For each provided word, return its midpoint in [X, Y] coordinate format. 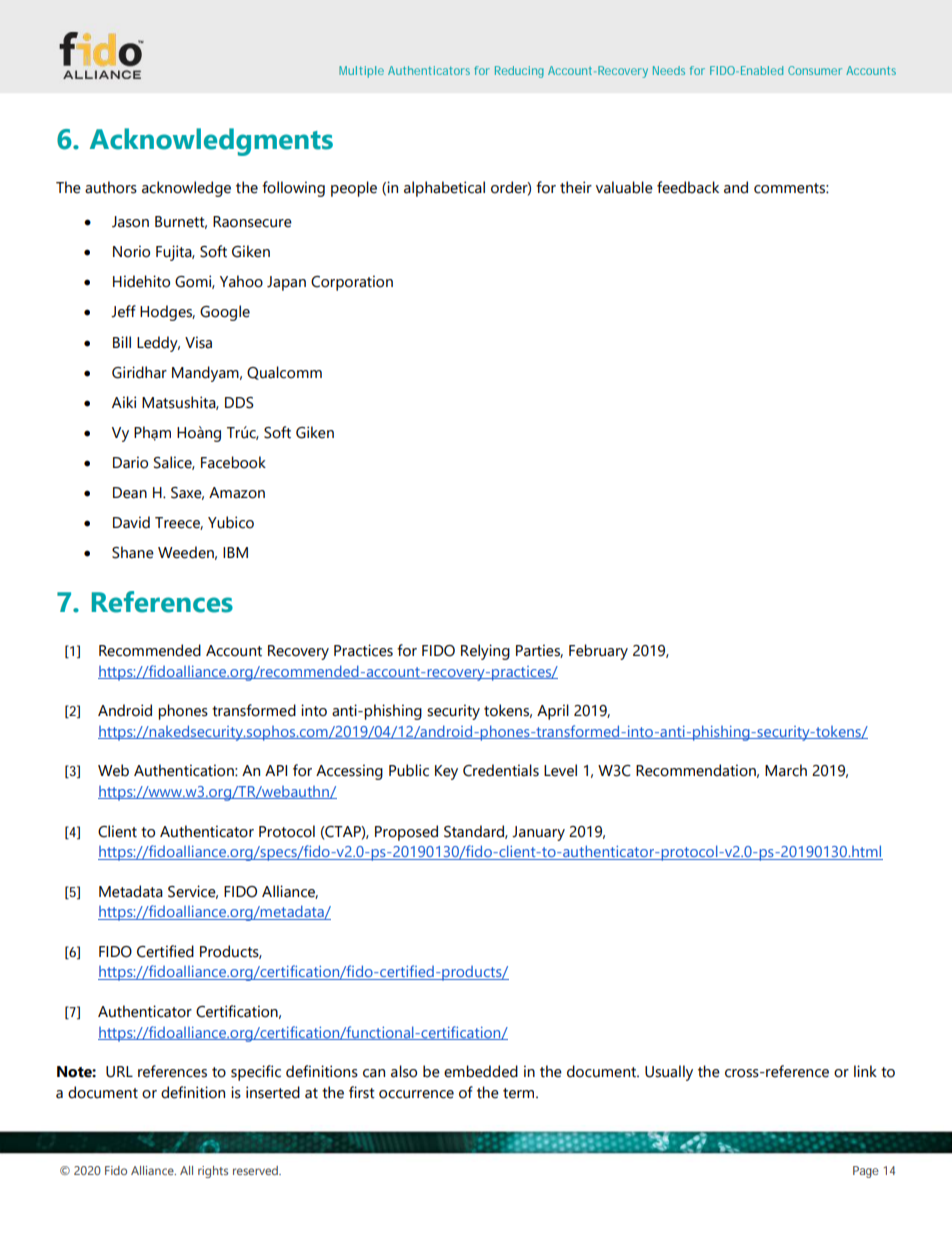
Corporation [352, 283]
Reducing [519, 72]
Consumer [815, 70]
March [786, 770]
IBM [235, 552]
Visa [198, 342]
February [598, 652]
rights [213, 1172]
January [538, 833]
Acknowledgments [211, 142]
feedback [688, 187]
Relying [485, 652]
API [276, 770]
